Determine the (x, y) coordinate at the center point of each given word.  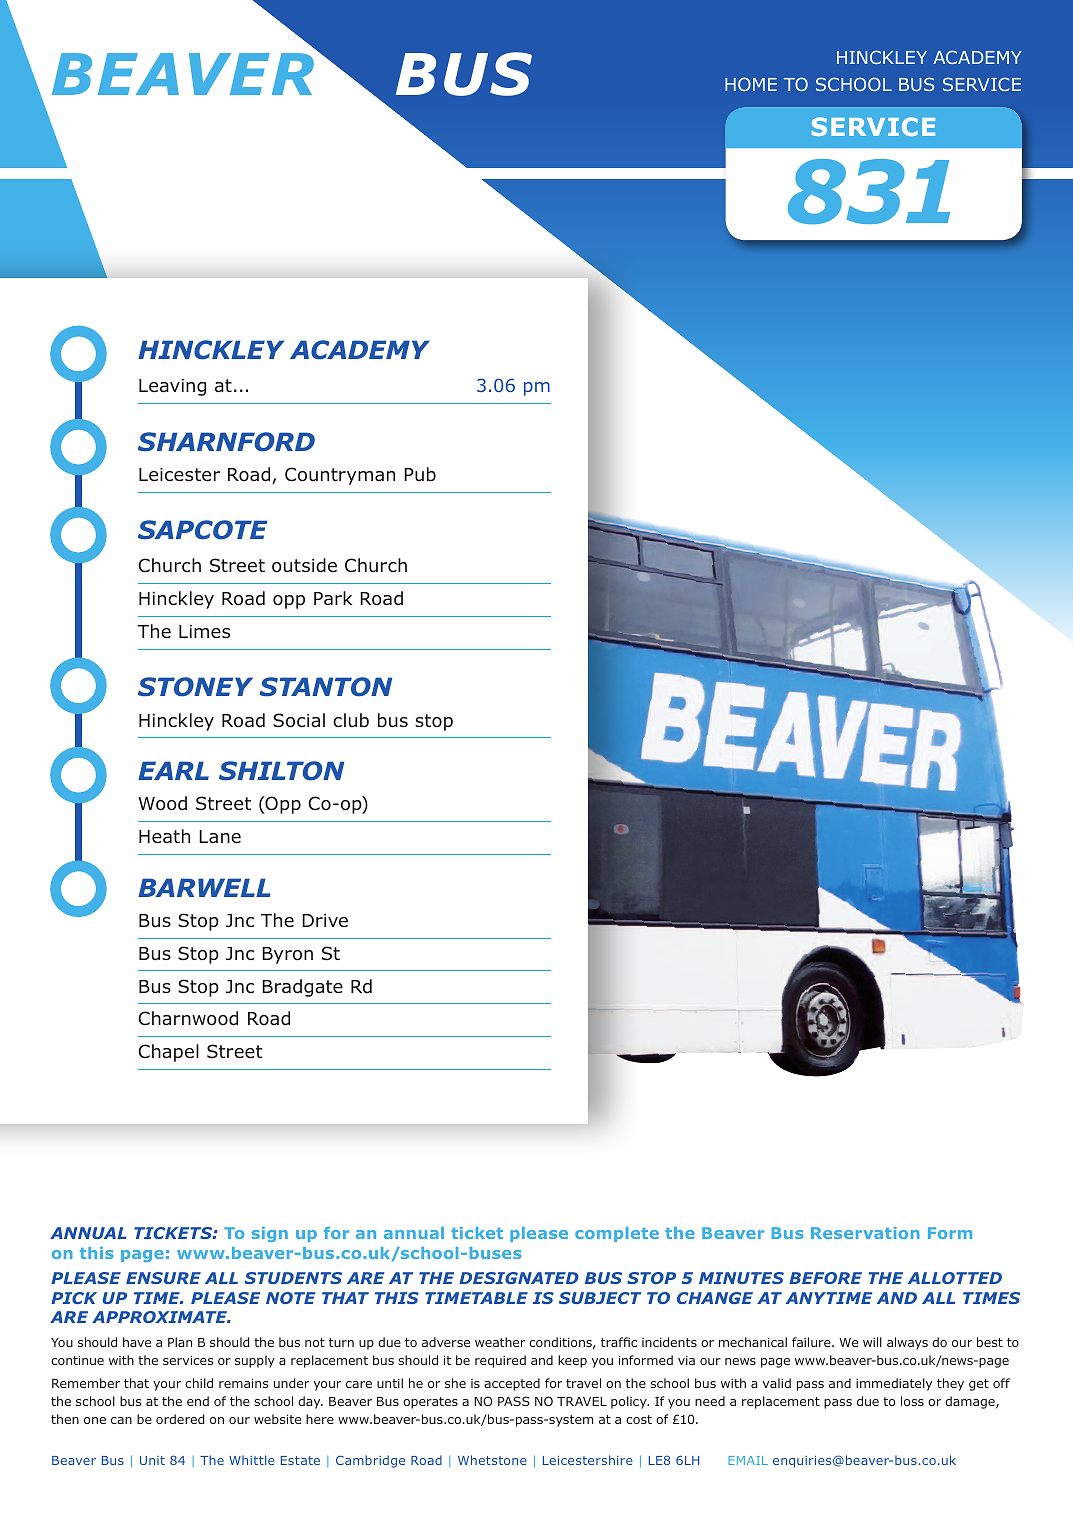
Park (333, 598)
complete (617, 1234)
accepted (512, 1384)
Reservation (865, 1233)
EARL (173, 770)
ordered (180, 1419)
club (351, 720)
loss (912, 1401)
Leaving (172, 387)
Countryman (340, 476)
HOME (751, 84)
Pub (420, 474)
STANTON (325, 687)
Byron (287, 955)
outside (304, 565)
